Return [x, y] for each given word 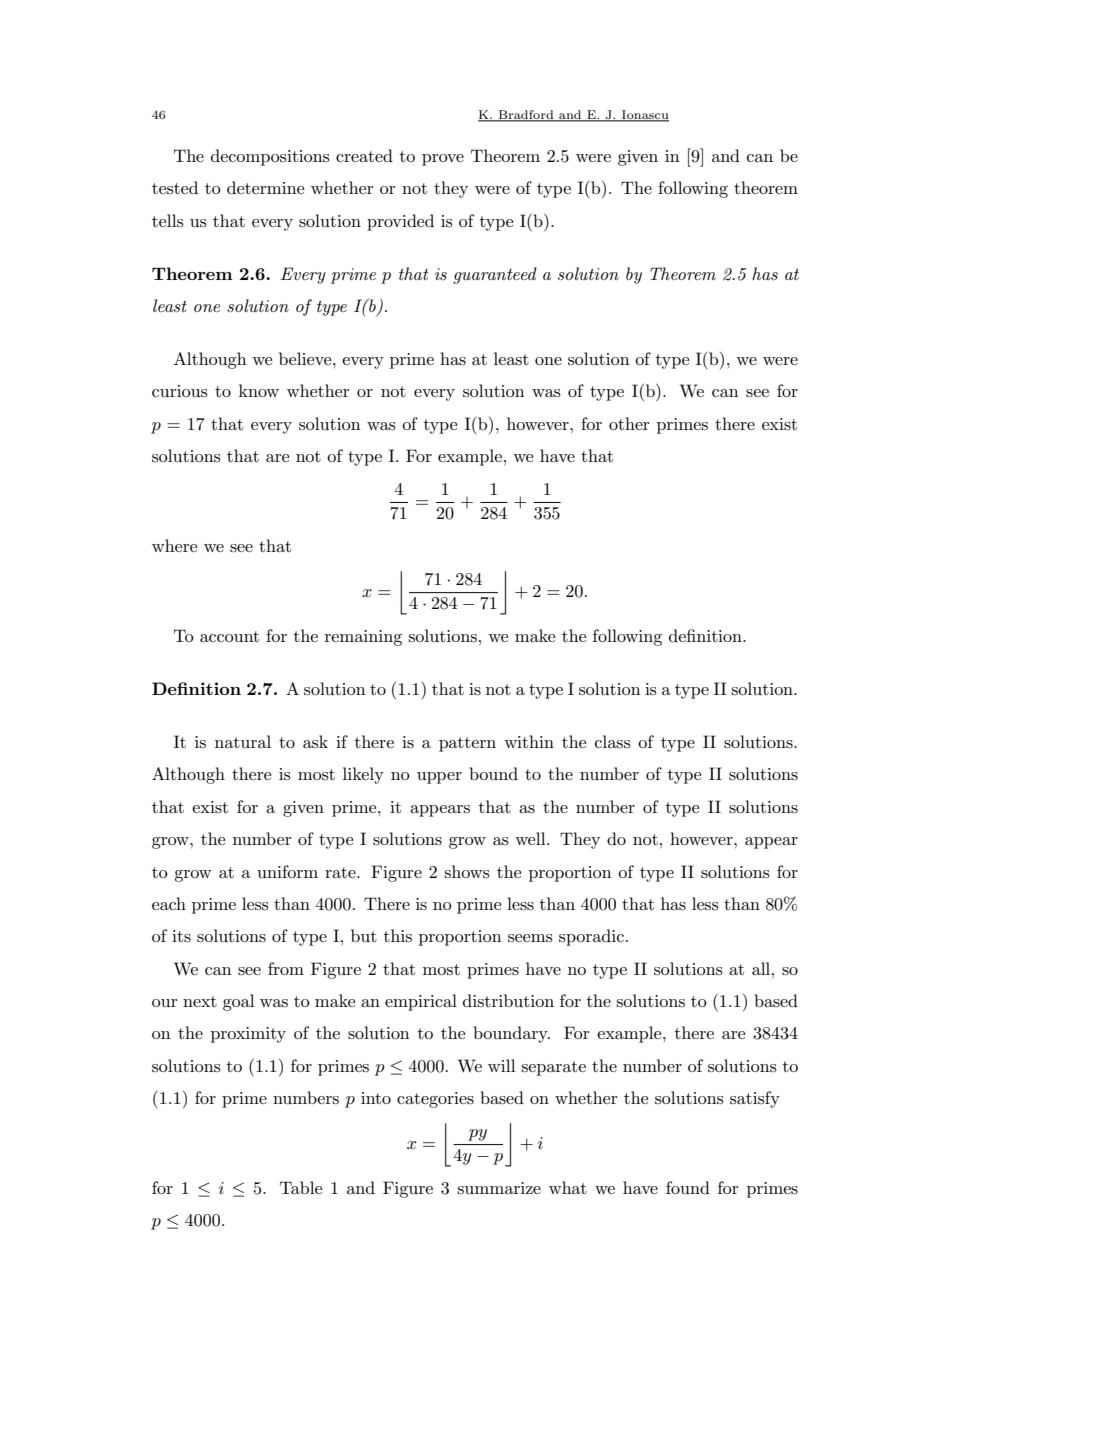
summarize [499, 1188]
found [688, 1187]
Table [301, 1187]
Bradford [526, 115]
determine [265, 187]
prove [443, 160]
